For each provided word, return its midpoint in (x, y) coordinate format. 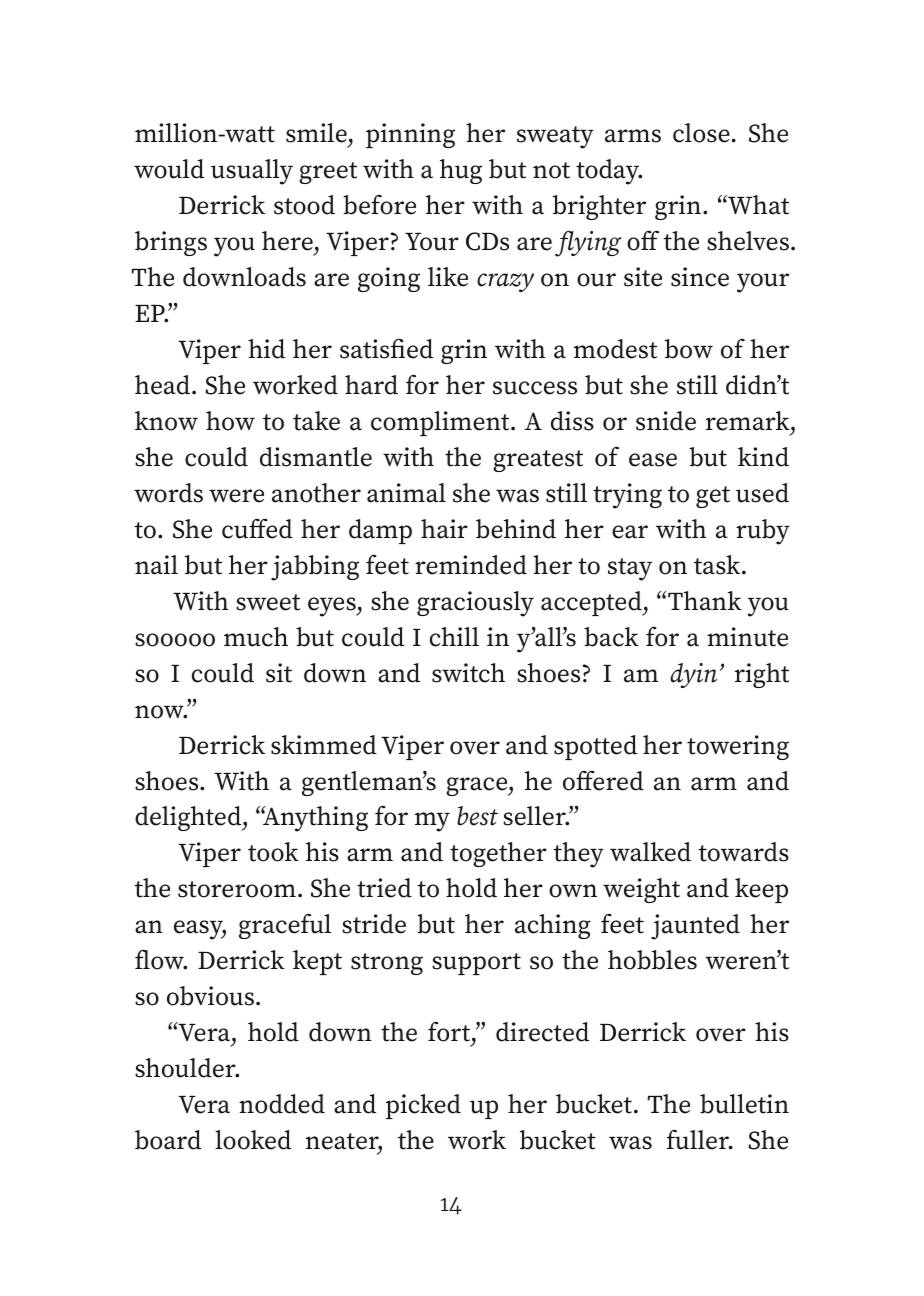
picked (423, 1106)
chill (454, 637)
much (256, 637)
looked (253, 1140)
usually (252, 172)
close (701, 133)
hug (461, 171)
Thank (704, 601)
